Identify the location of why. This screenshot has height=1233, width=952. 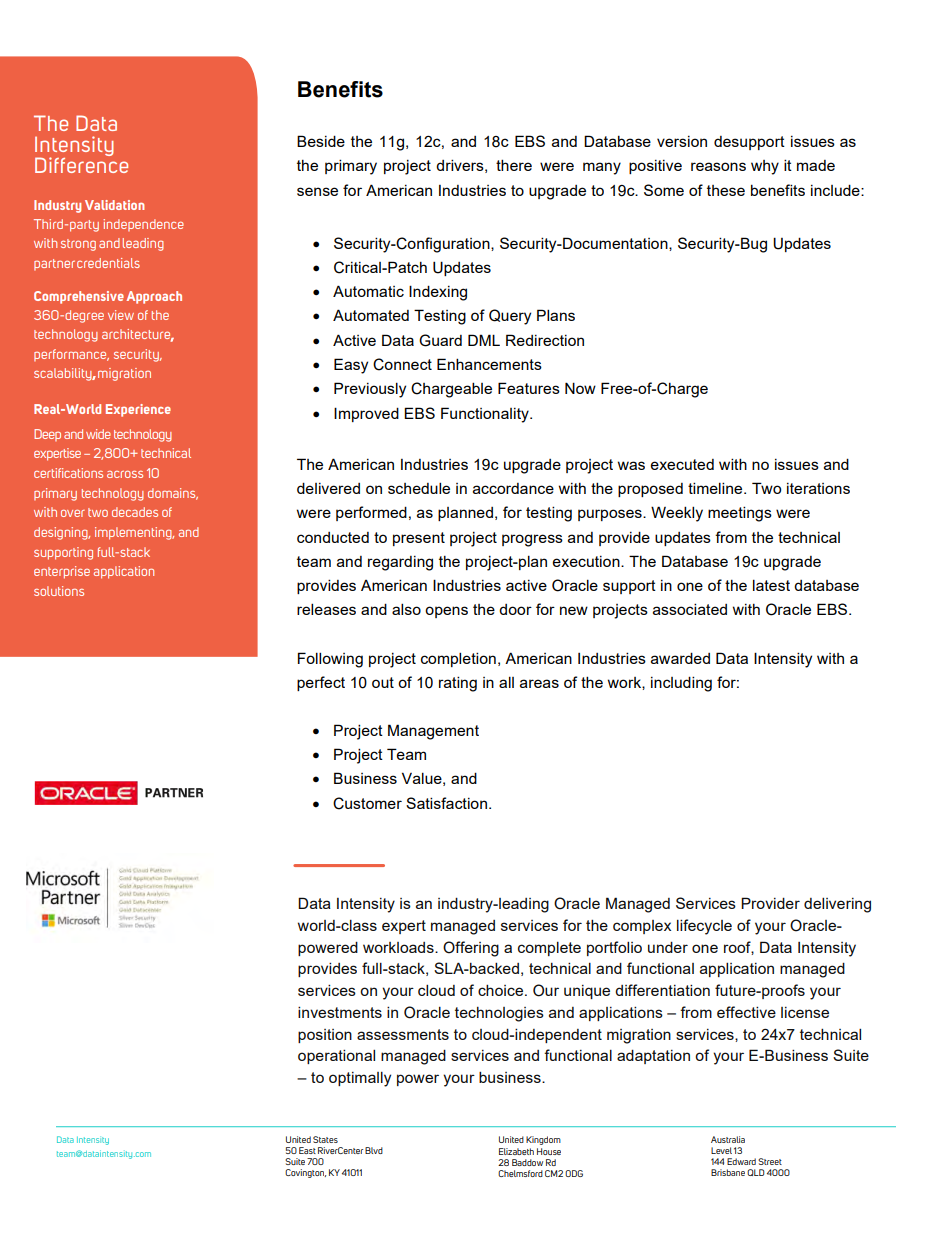
(765, 167).
